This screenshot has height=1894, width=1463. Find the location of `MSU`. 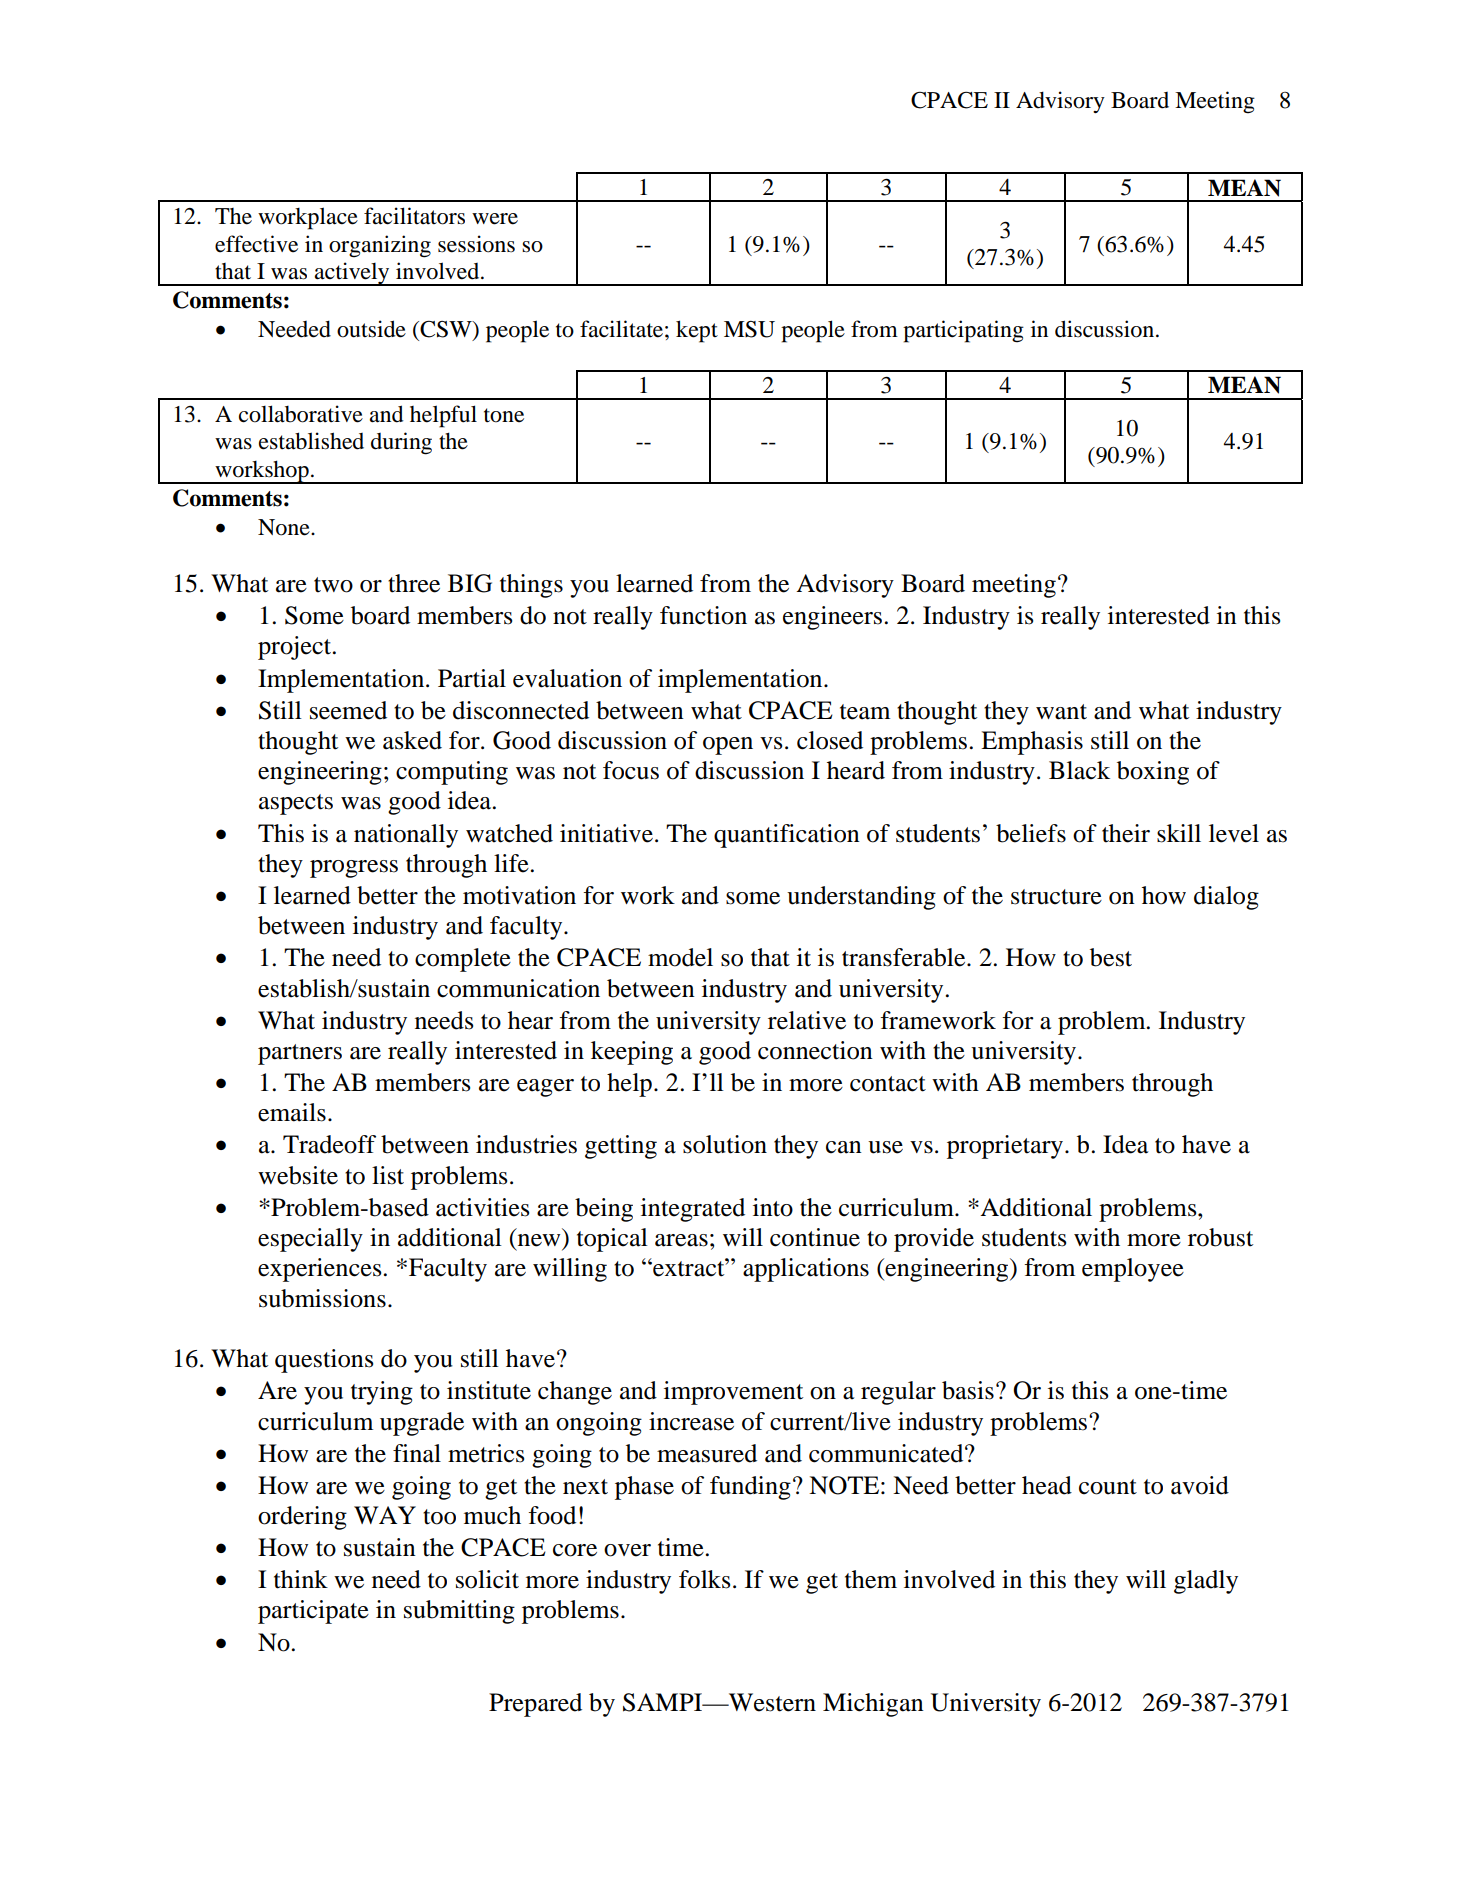

MSU is located at coordinates (749, 329).
